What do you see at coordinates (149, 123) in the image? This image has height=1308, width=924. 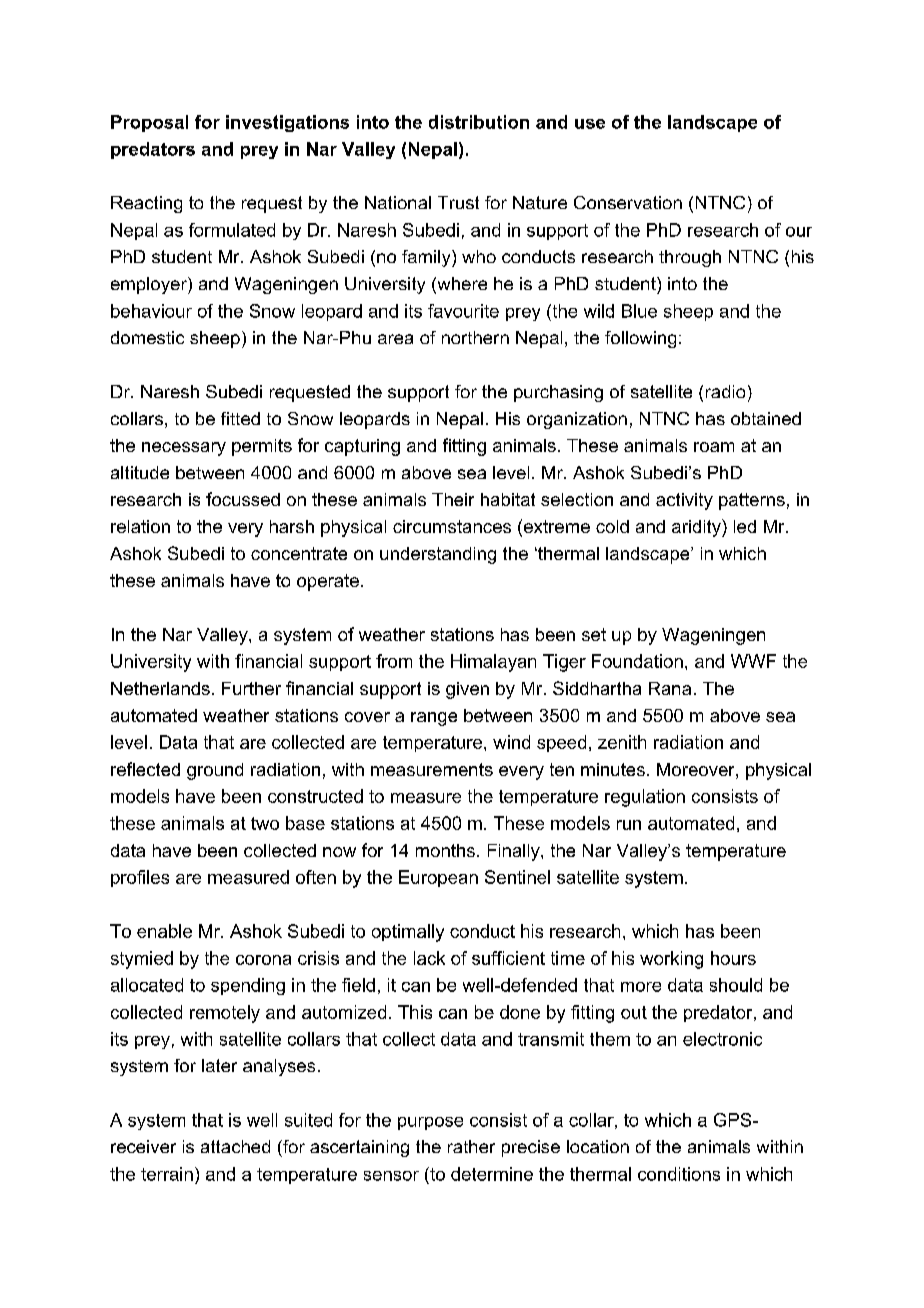 I see `Proposal` at bounding box center [149, 123].
